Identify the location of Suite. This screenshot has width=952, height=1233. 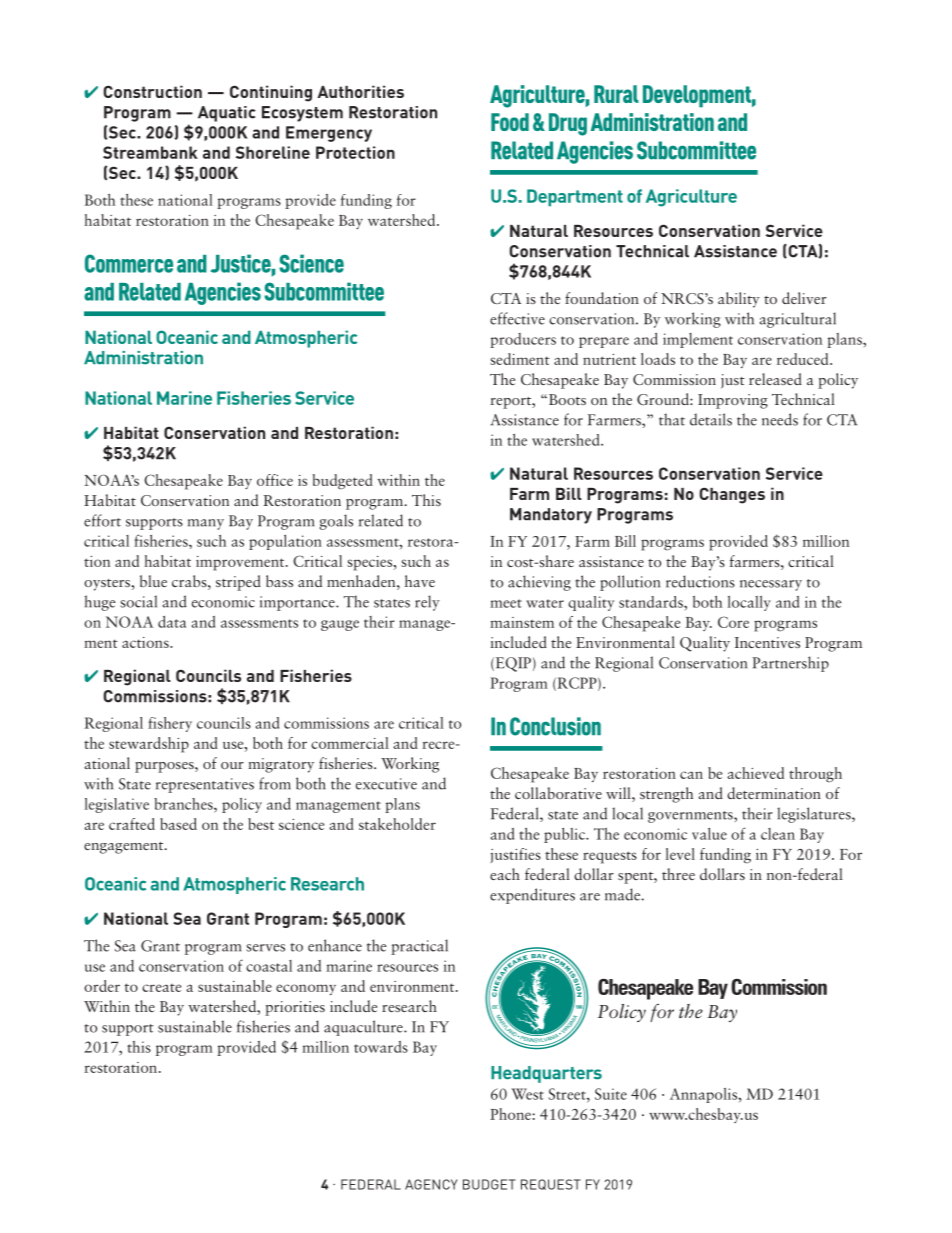
(611, 1094).
